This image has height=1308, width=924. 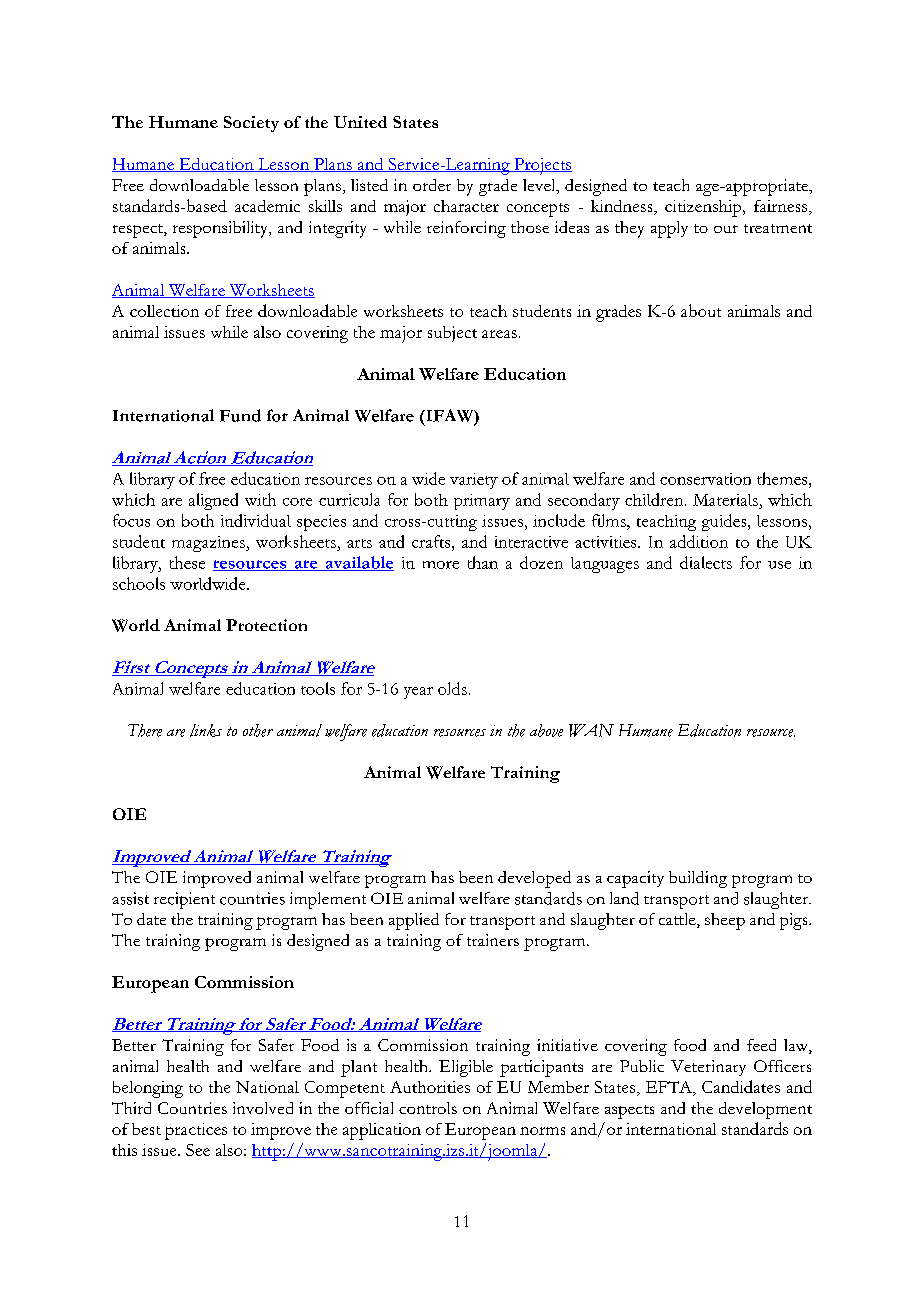 I want to click on developed, so click(x=534, y=879).
